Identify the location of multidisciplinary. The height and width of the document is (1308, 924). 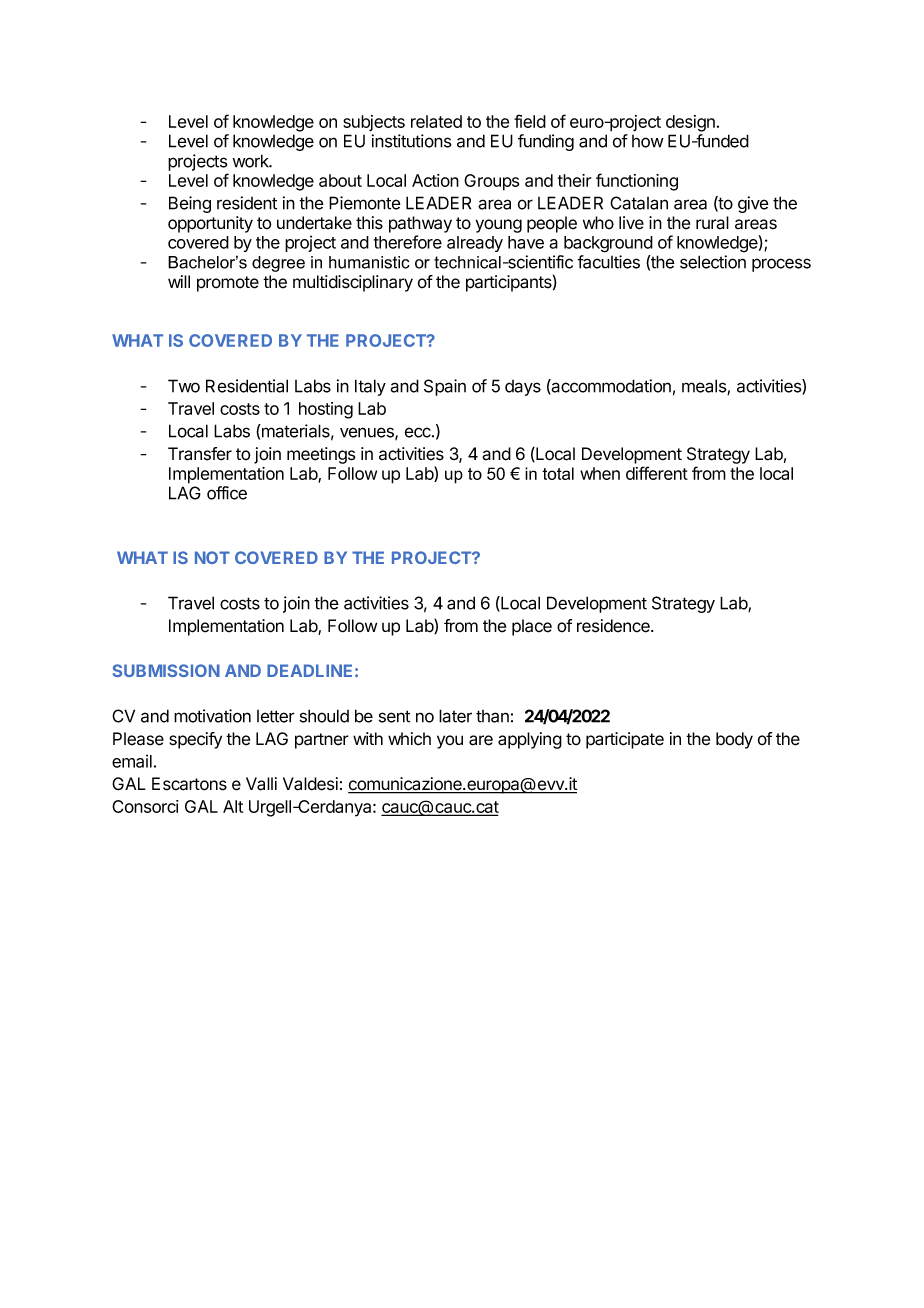
(353, 283).
